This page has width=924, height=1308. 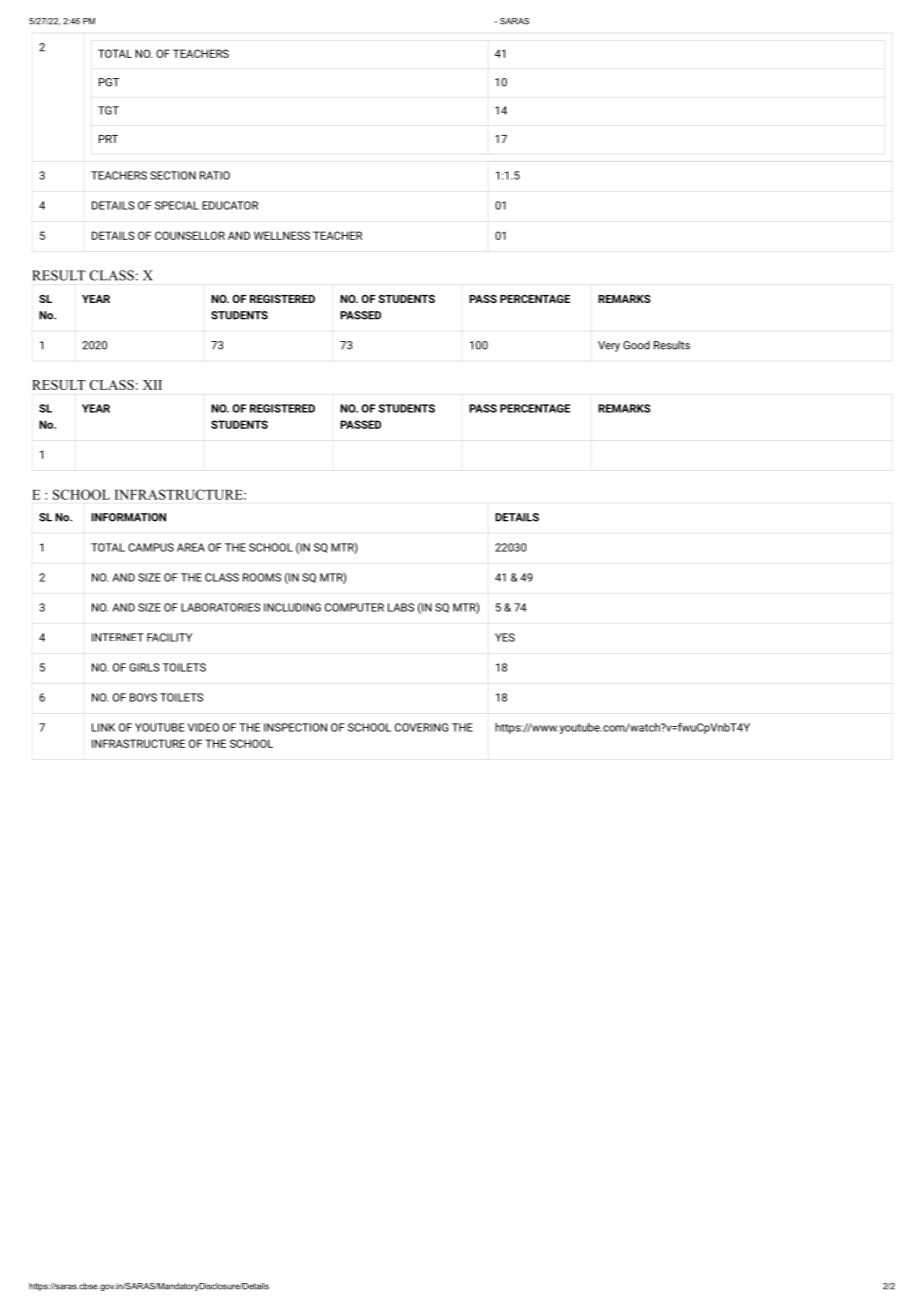 I want to click on XII, so click(x=152, y=385).
